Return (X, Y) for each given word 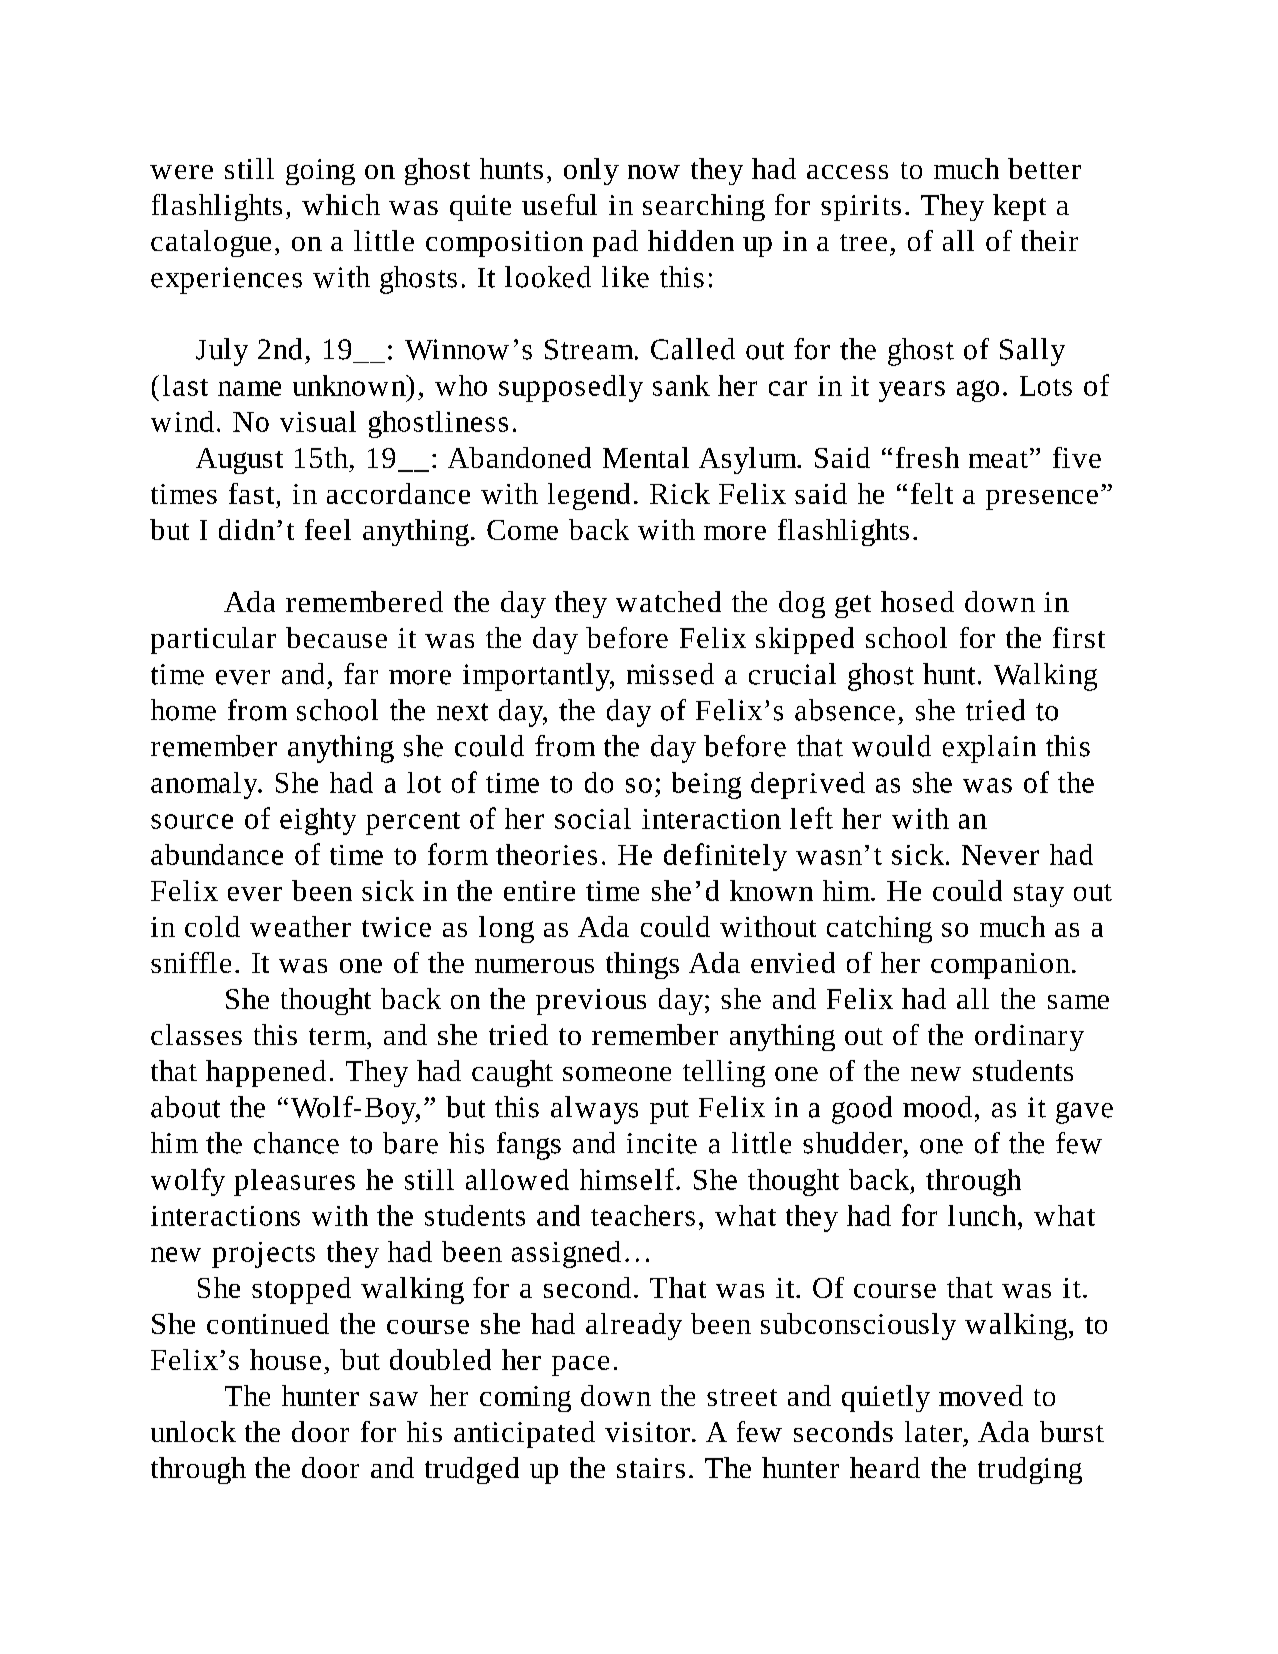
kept (1019, 207)
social (593, 818)
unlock (193, 1431)
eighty (318, 821)
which (341, 204)
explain (989, 749)
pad (615, 243)
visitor (647, 1432)
